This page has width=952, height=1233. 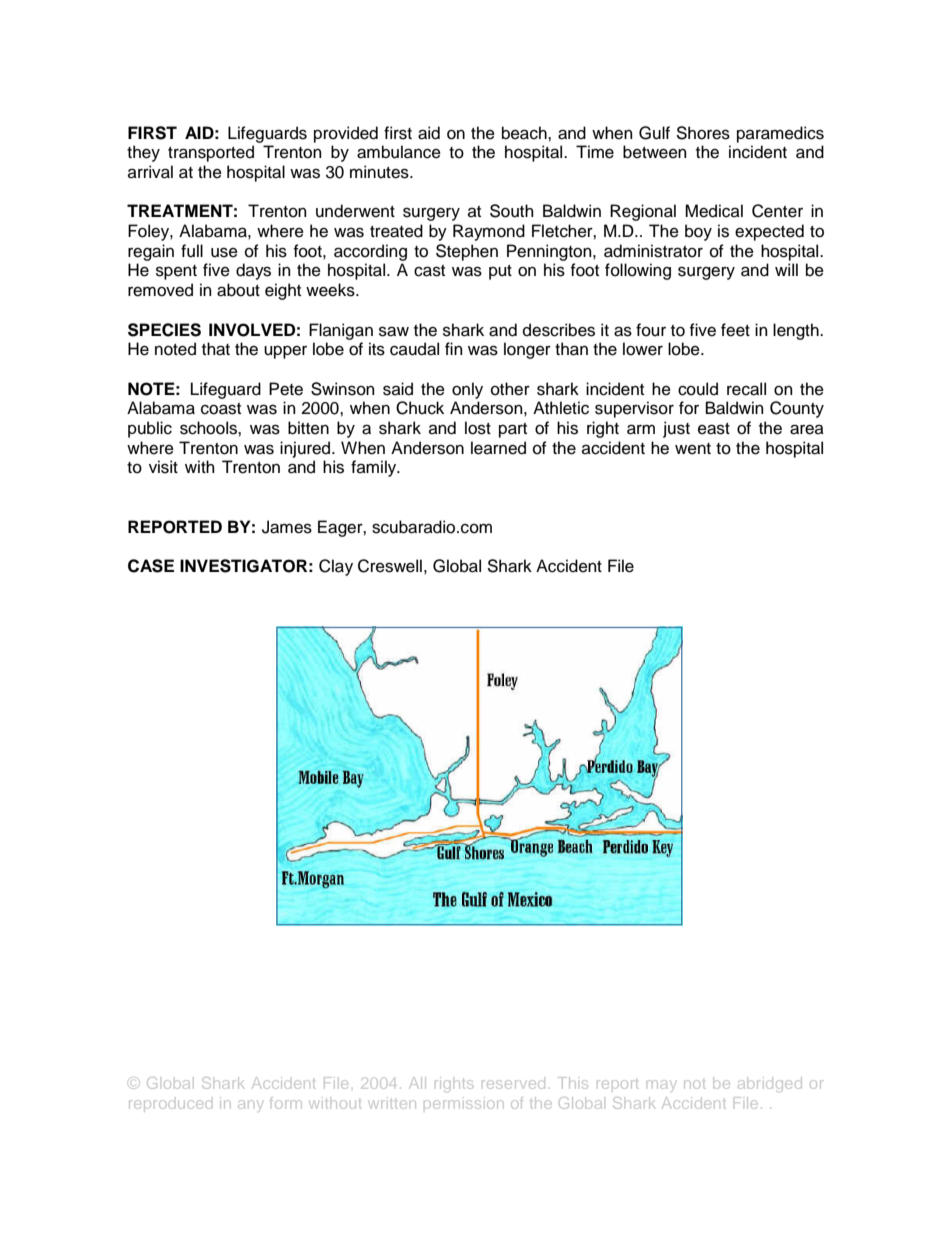 What do you see at coordinates (703, 133) in the page?
I see `Shores` at bounding box center [703, 133].
